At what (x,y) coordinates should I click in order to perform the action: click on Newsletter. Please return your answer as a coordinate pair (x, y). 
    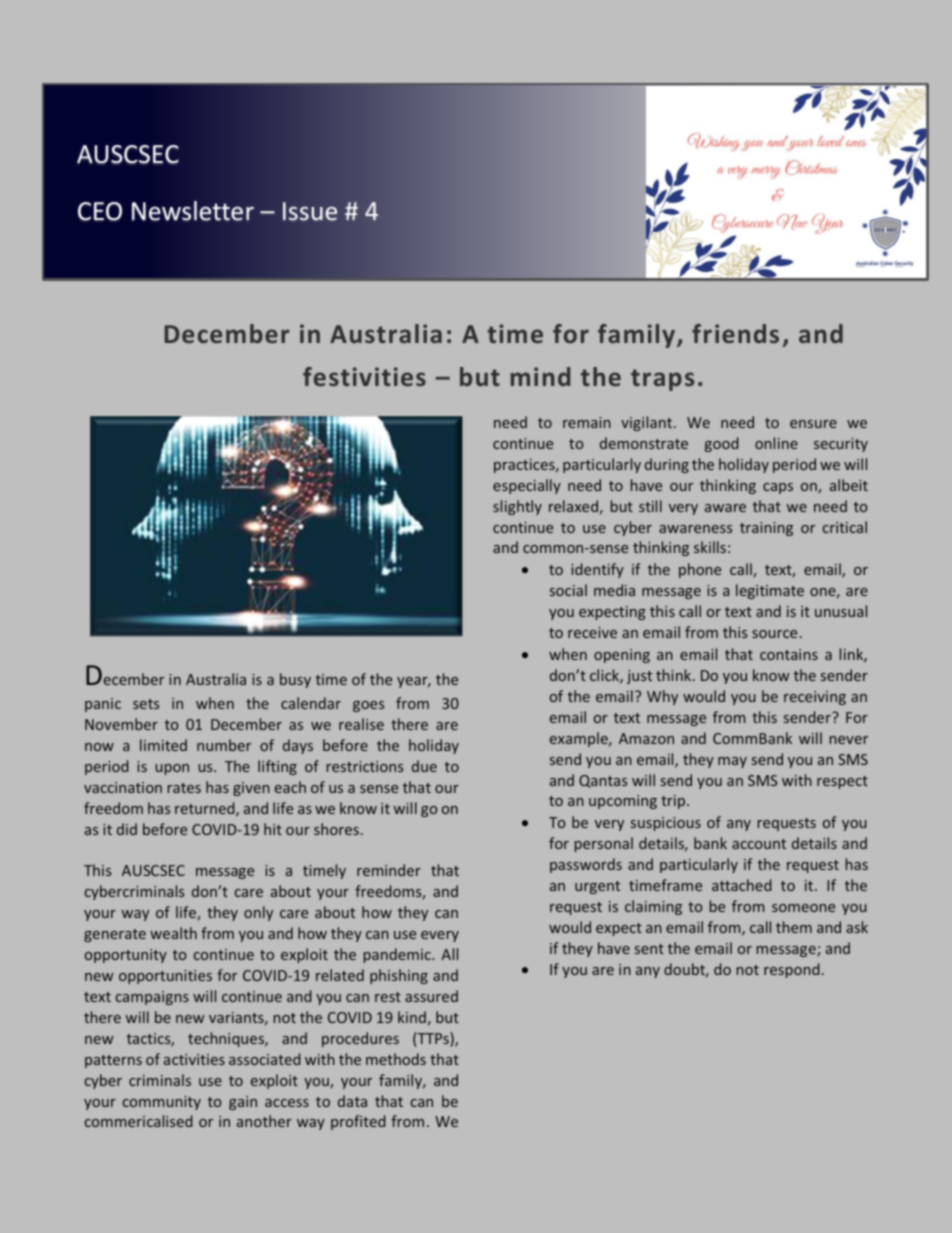
    Looking at the image, I should click on (193, 211).
